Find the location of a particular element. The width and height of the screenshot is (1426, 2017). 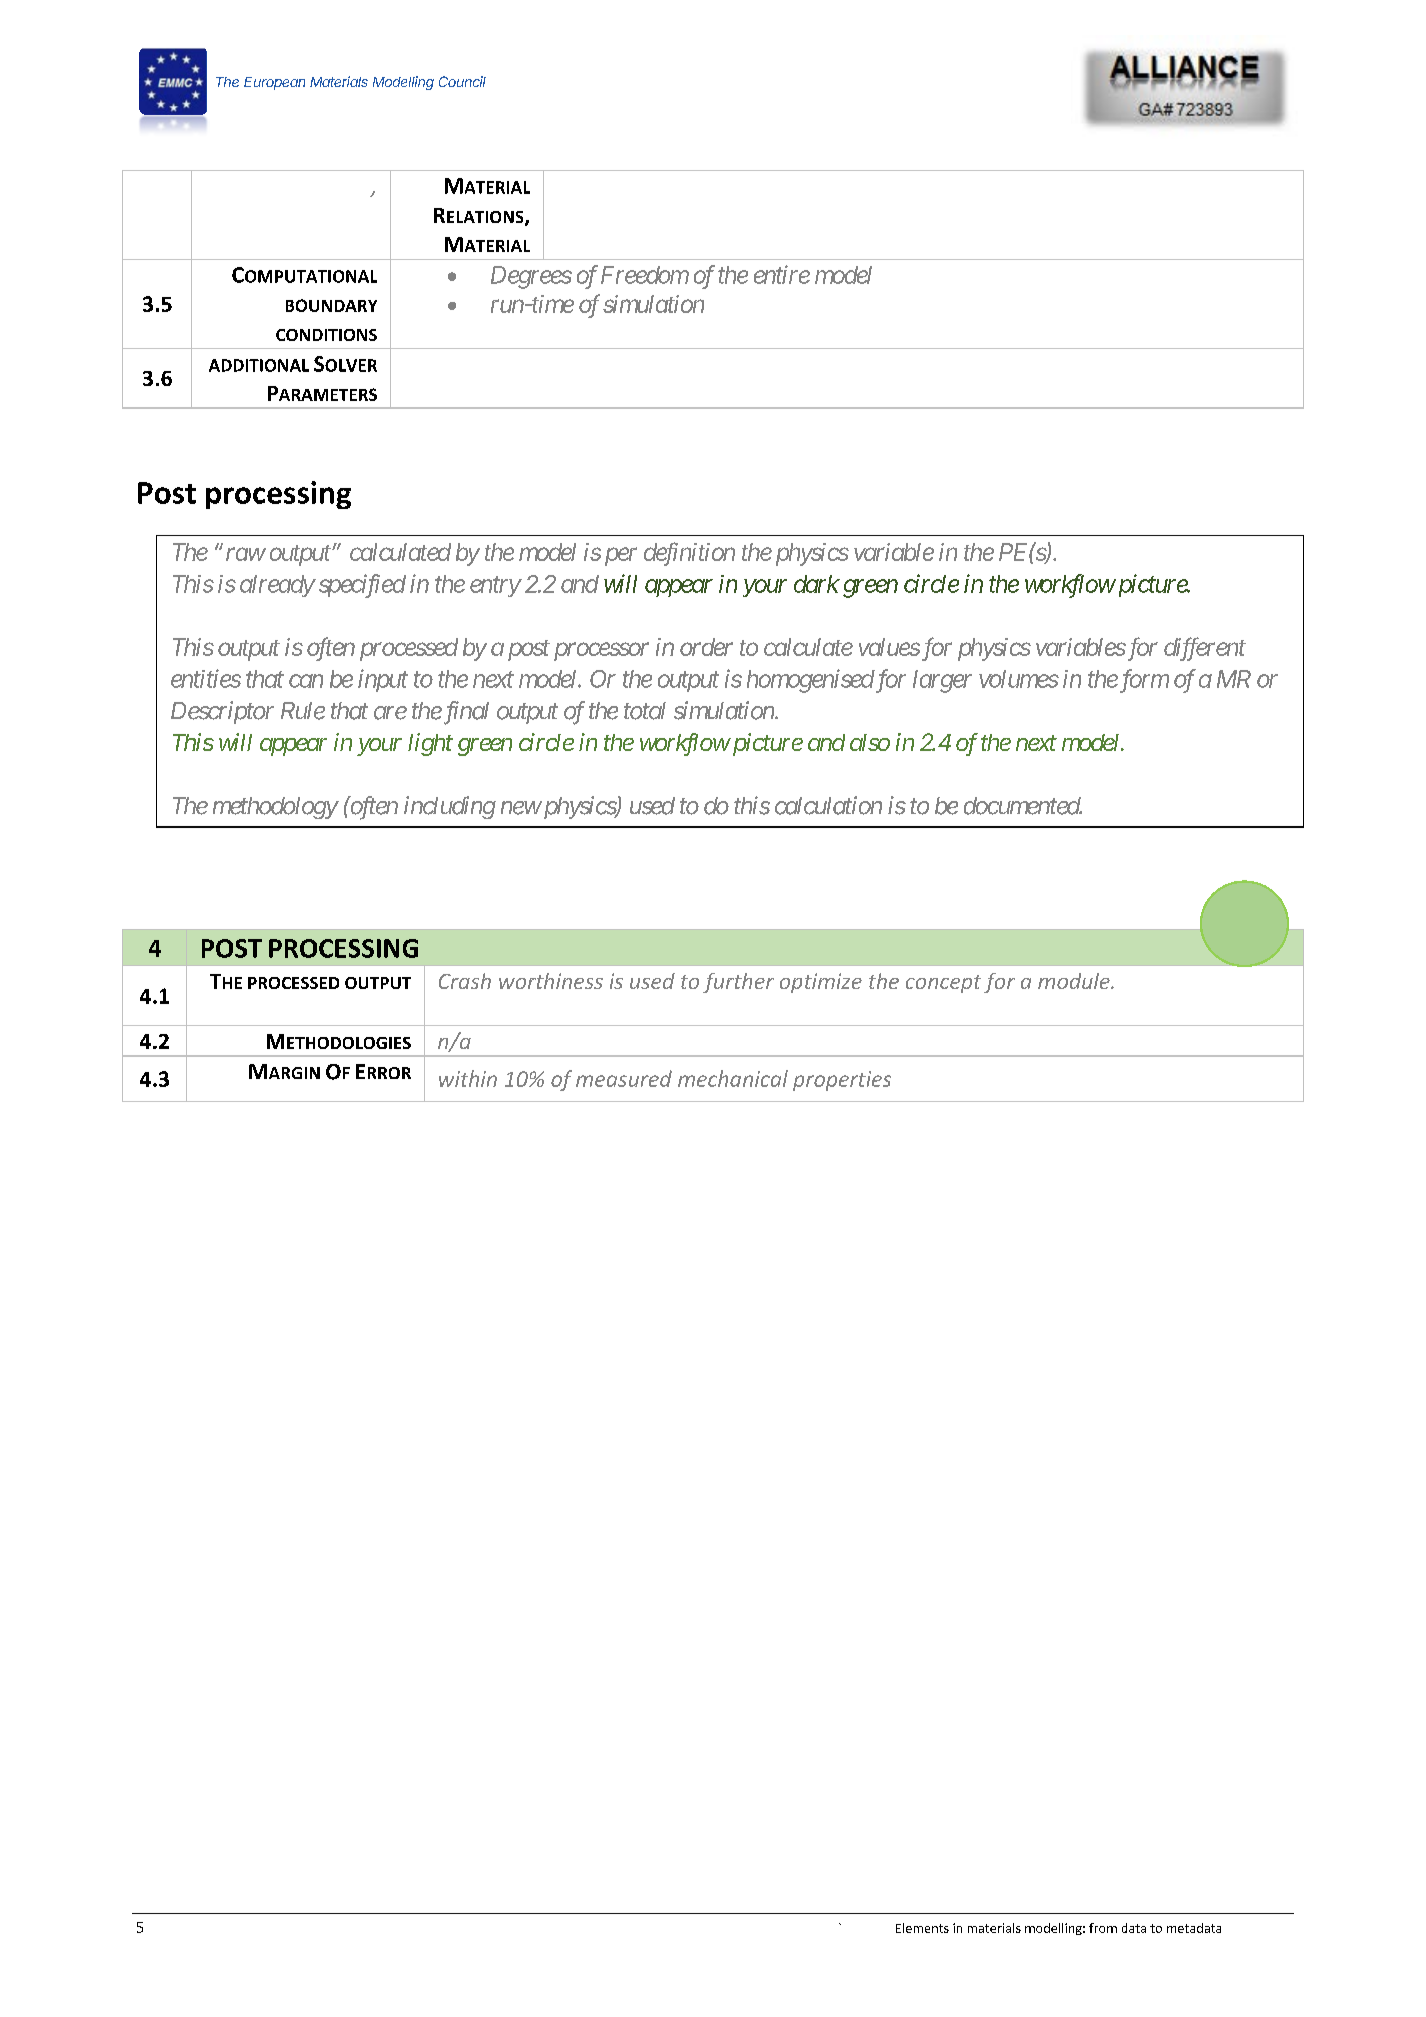

properties is located at coordinates (842, 1081).
